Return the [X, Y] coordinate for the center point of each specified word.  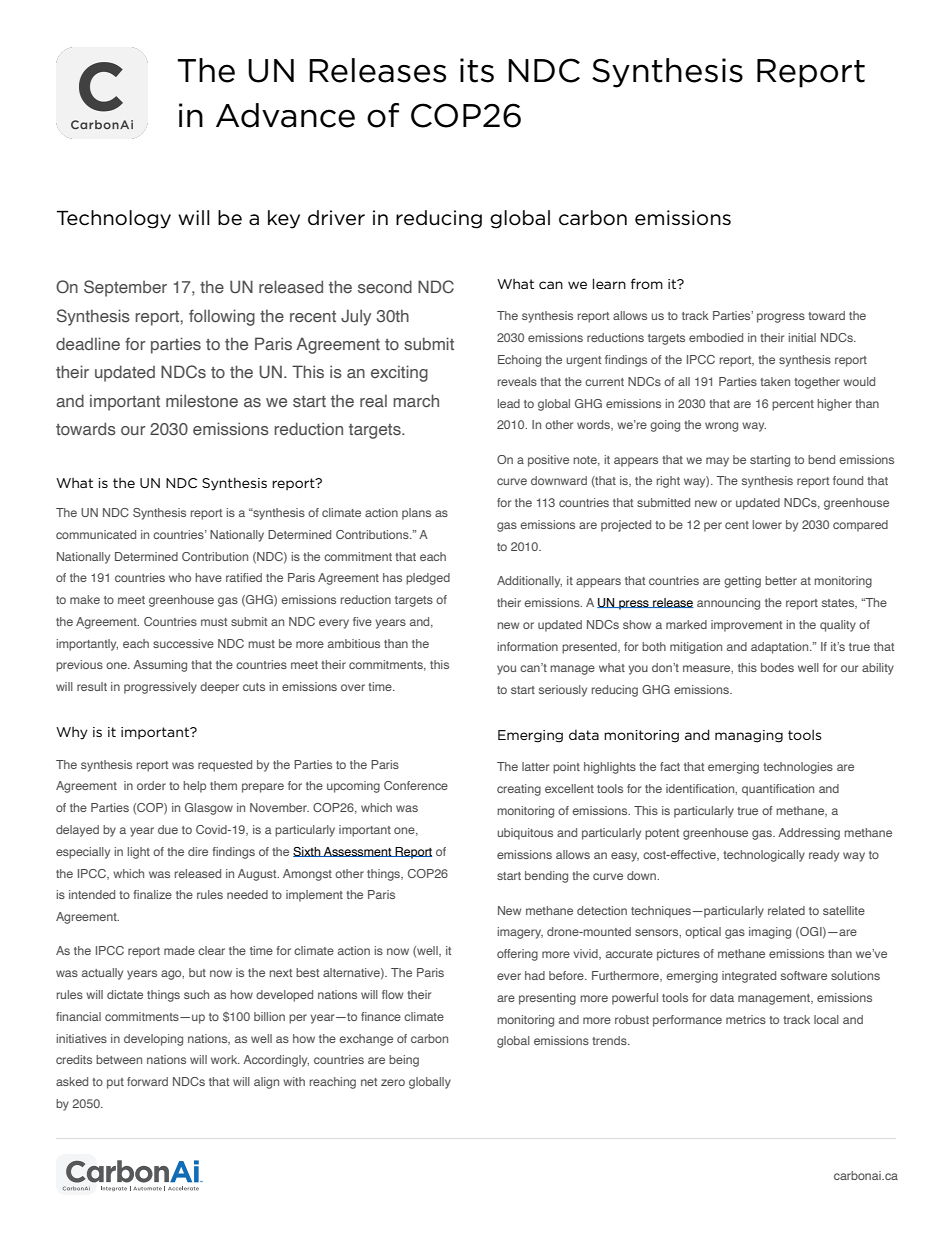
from [647, 283]
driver [336, 218]
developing [153, 1040]
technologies [798, 768]
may [717, 462]
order [151, 785]
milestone [202, 400]
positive [548, 461]
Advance [285, 115]
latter [535, 766]
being [404, 1061]
